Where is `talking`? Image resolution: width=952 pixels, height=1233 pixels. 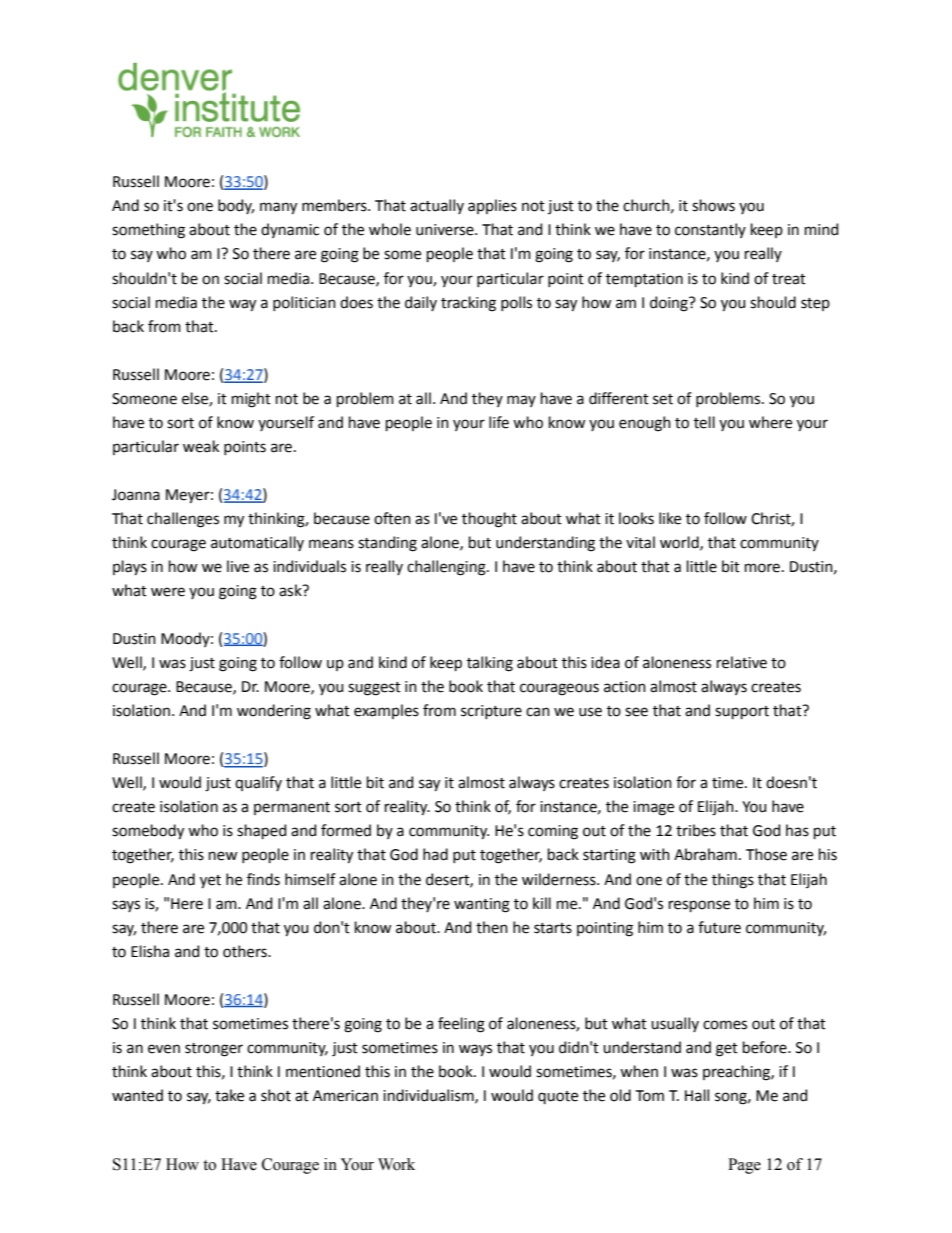
talking is located at coordinates (490, 664).
